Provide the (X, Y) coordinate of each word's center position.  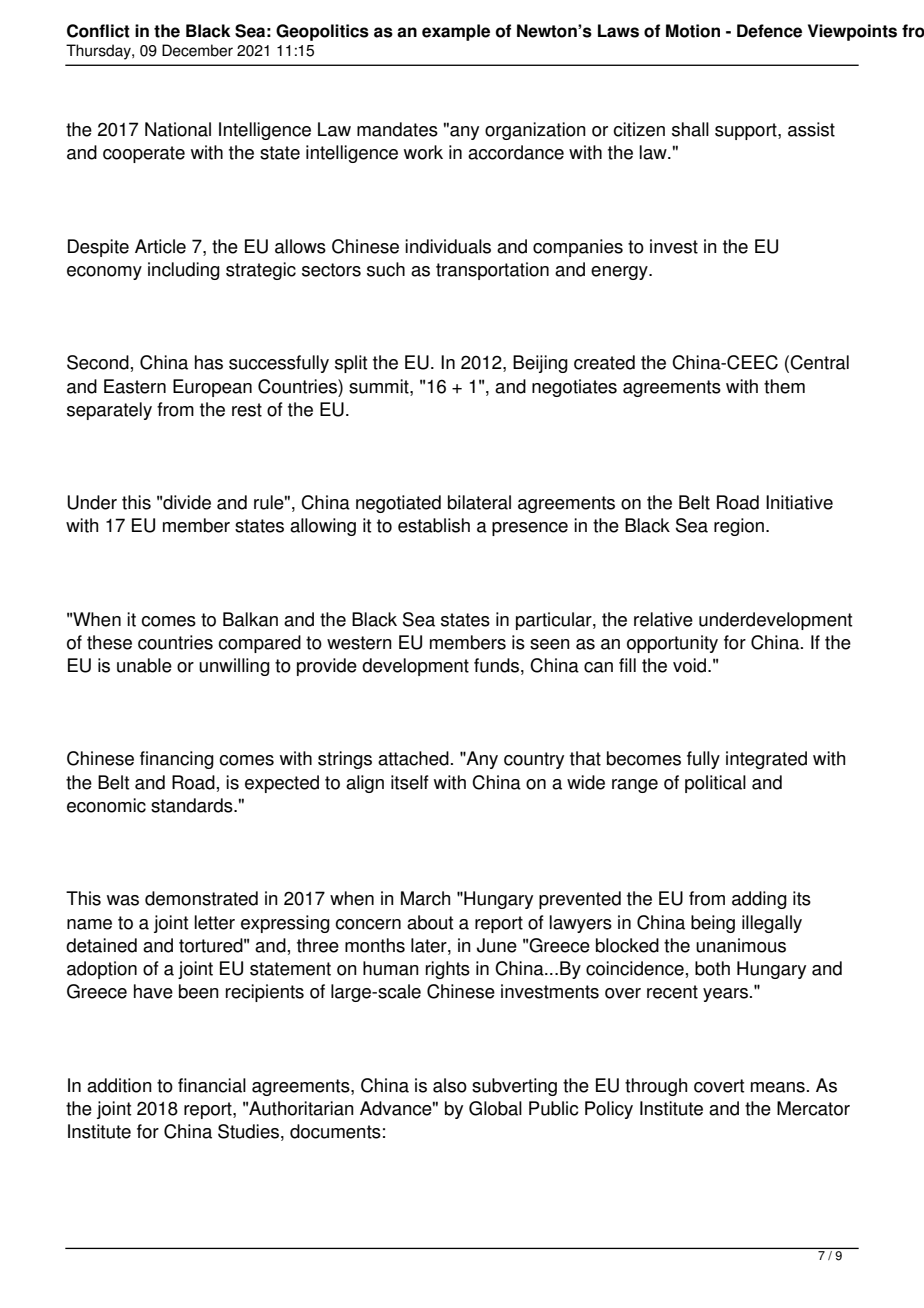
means (778, 1087)
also (450, 1085)
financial (212, 1085)
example (456, 32)
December (197, 50)
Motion (693, 31)
